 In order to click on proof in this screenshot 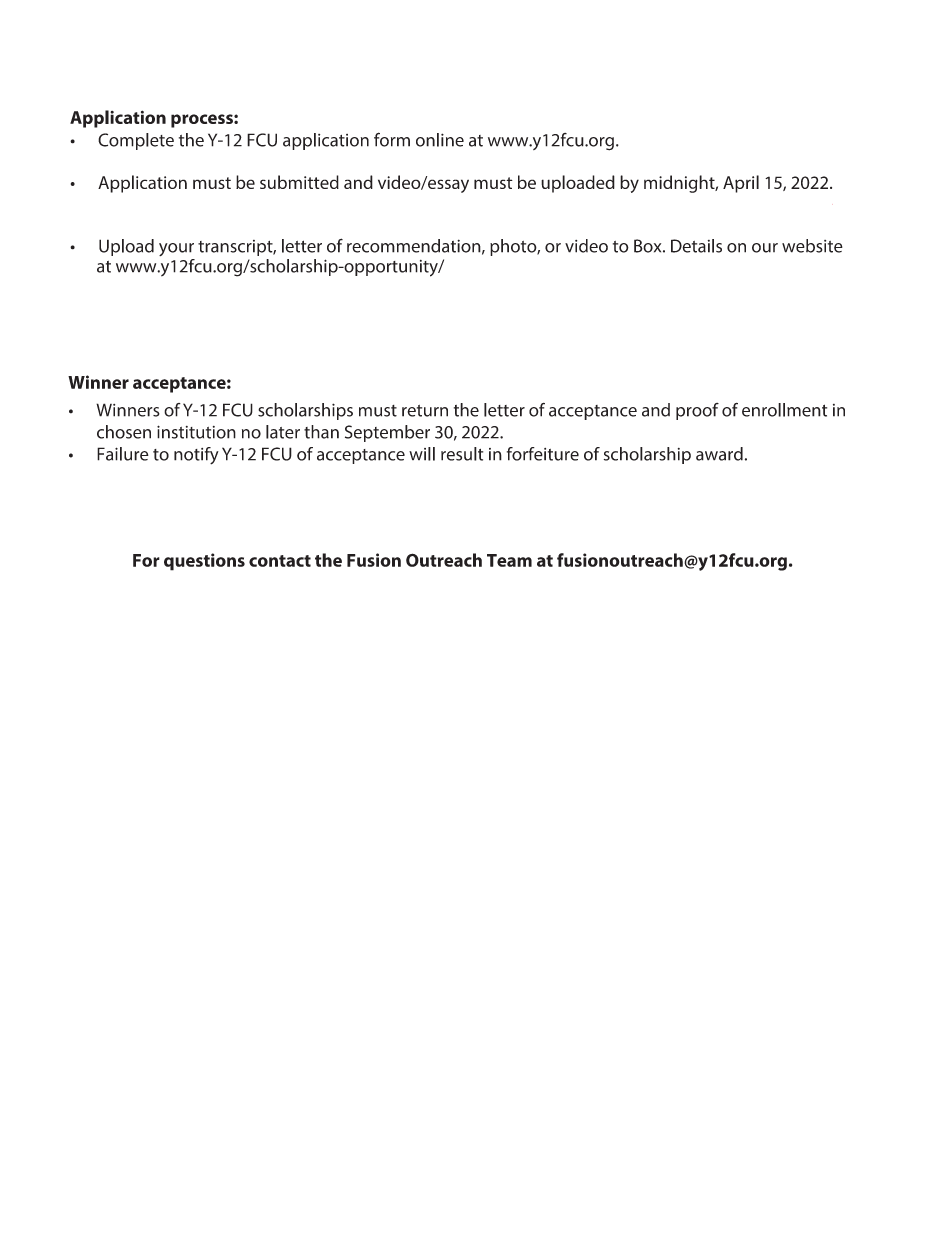, I will do `click(697, 411)`.
